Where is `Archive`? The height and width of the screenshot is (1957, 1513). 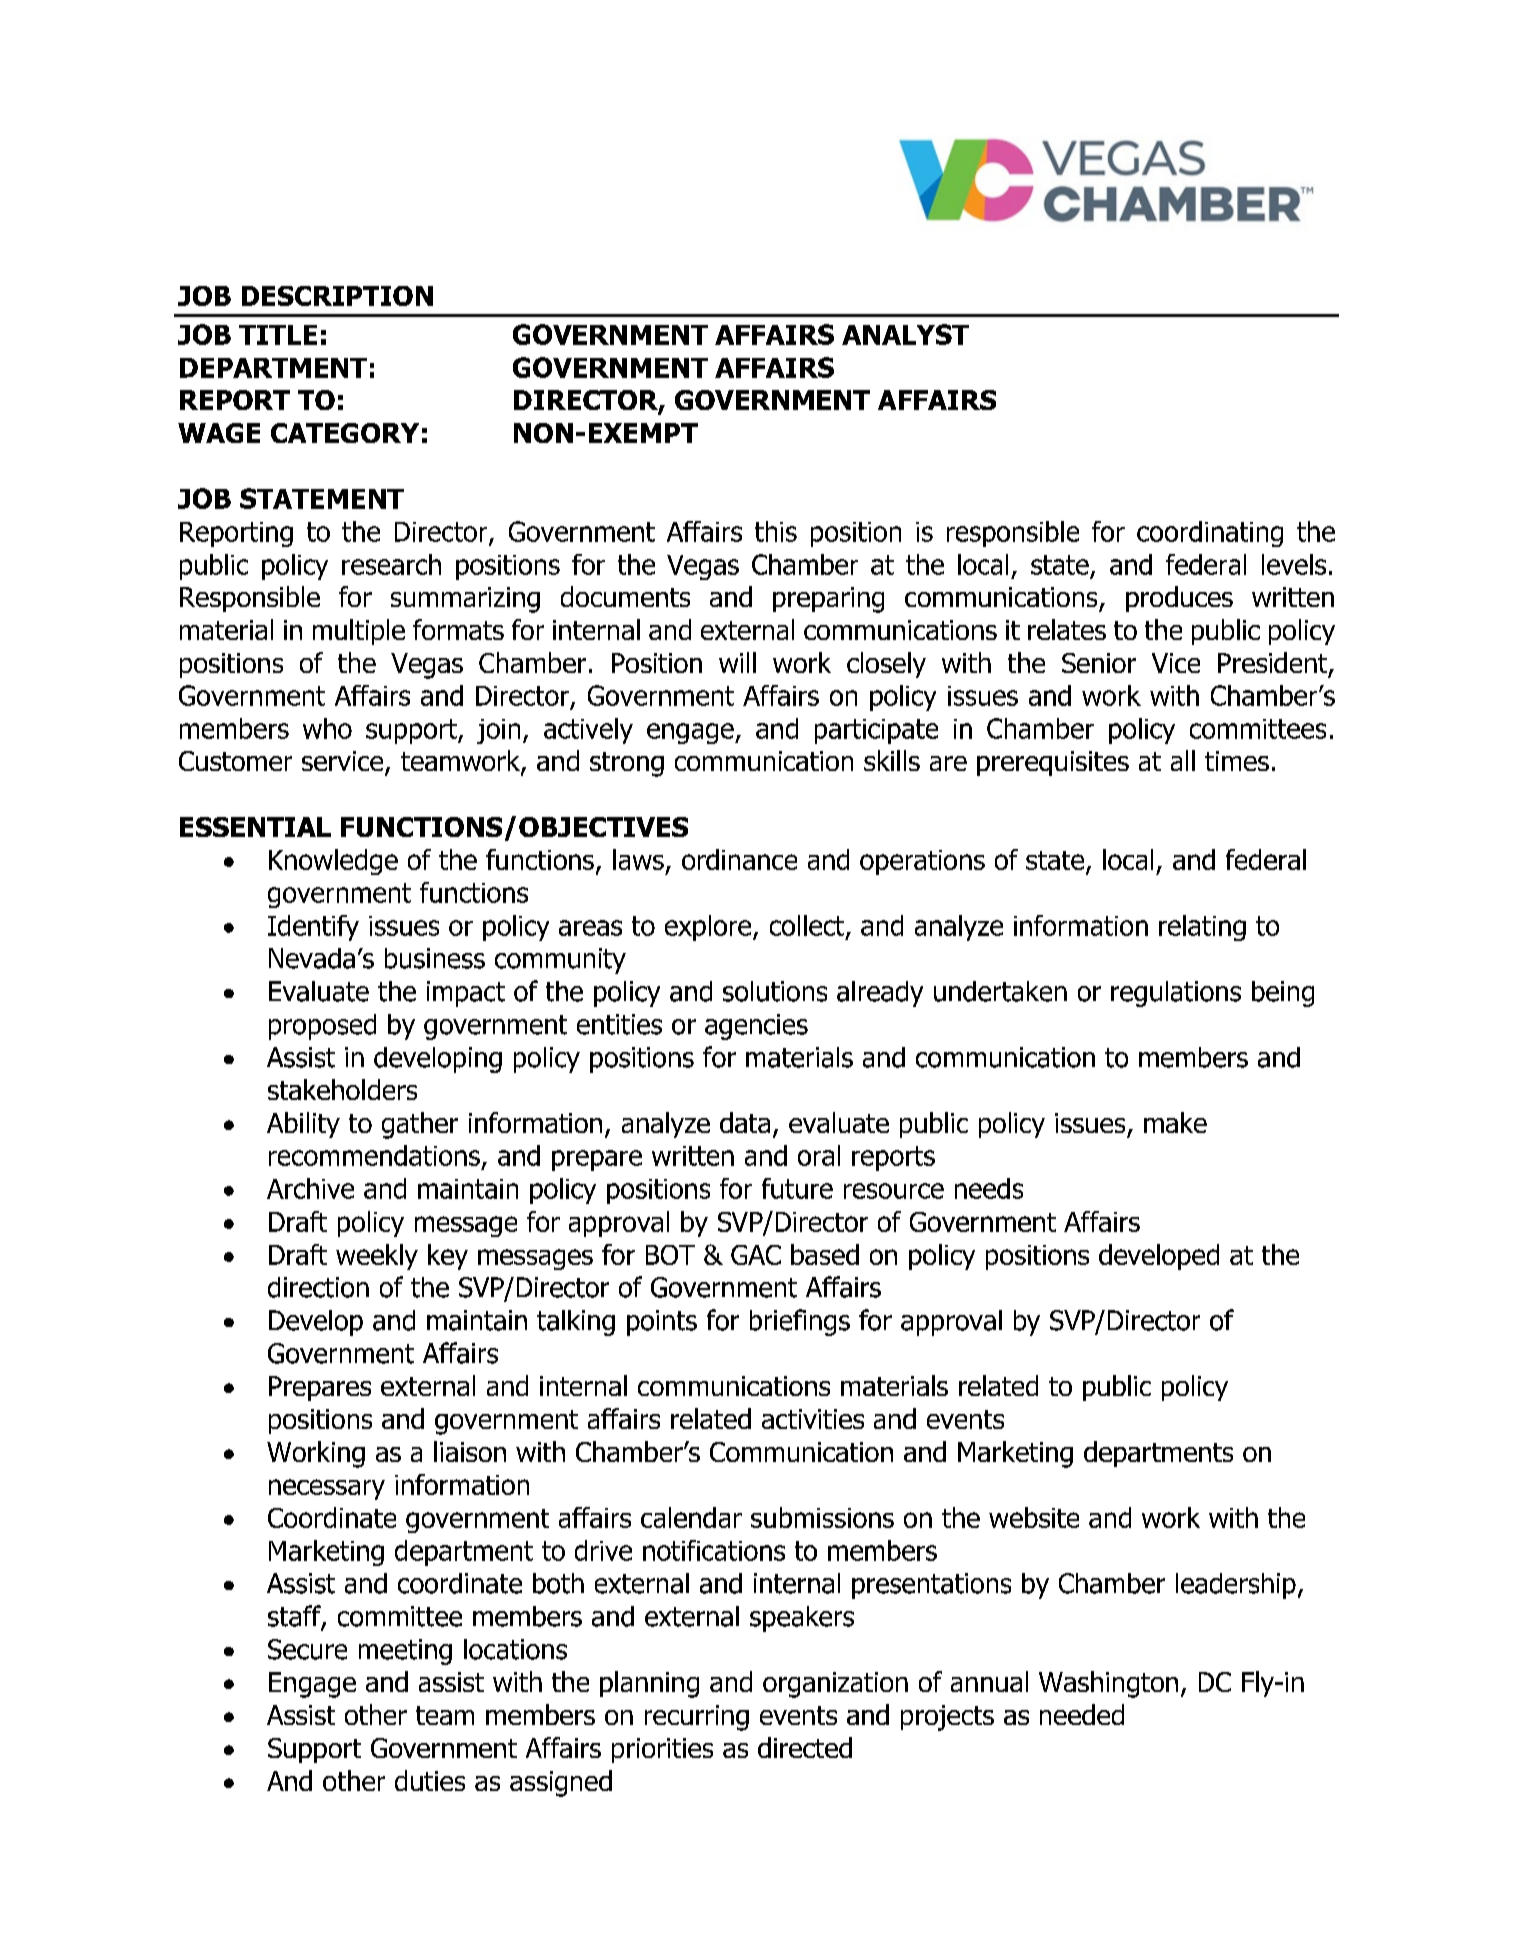 Archive is located at coordinates (310, 1188).
